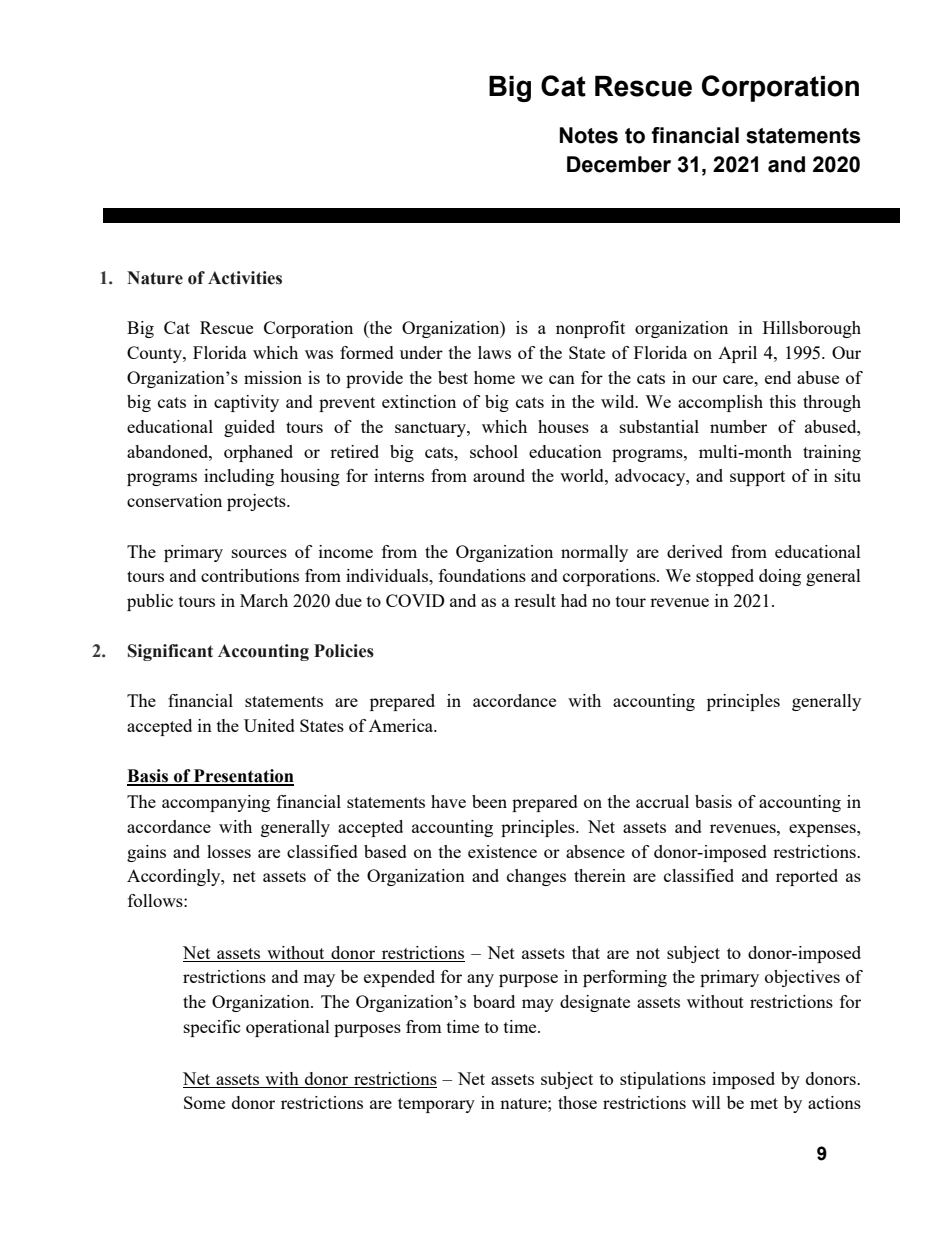  I want to click on around, so click(499, 475).
